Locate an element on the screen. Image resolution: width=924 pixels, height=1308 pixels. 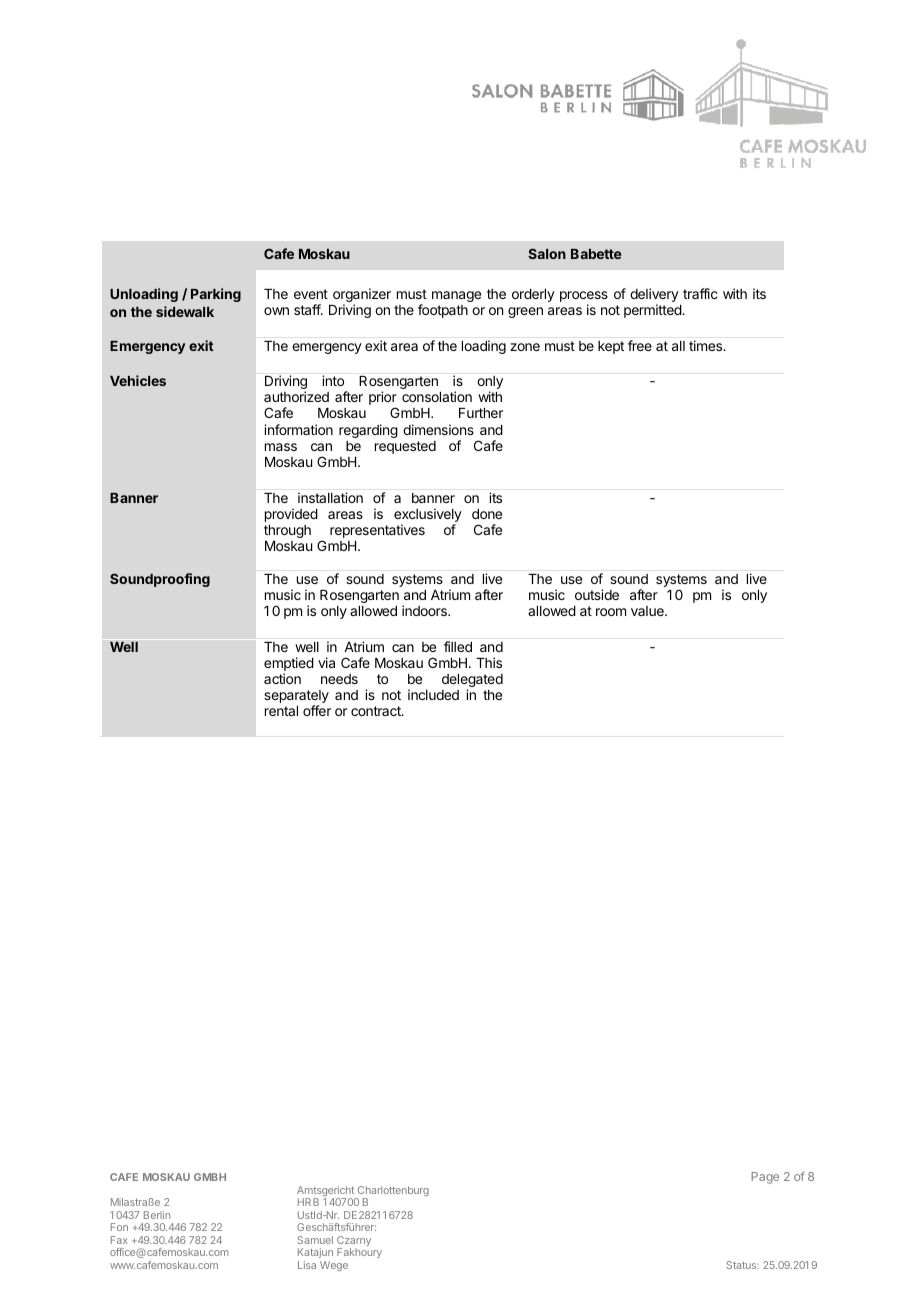
Samuel is located at coordinates (315, 1240).
